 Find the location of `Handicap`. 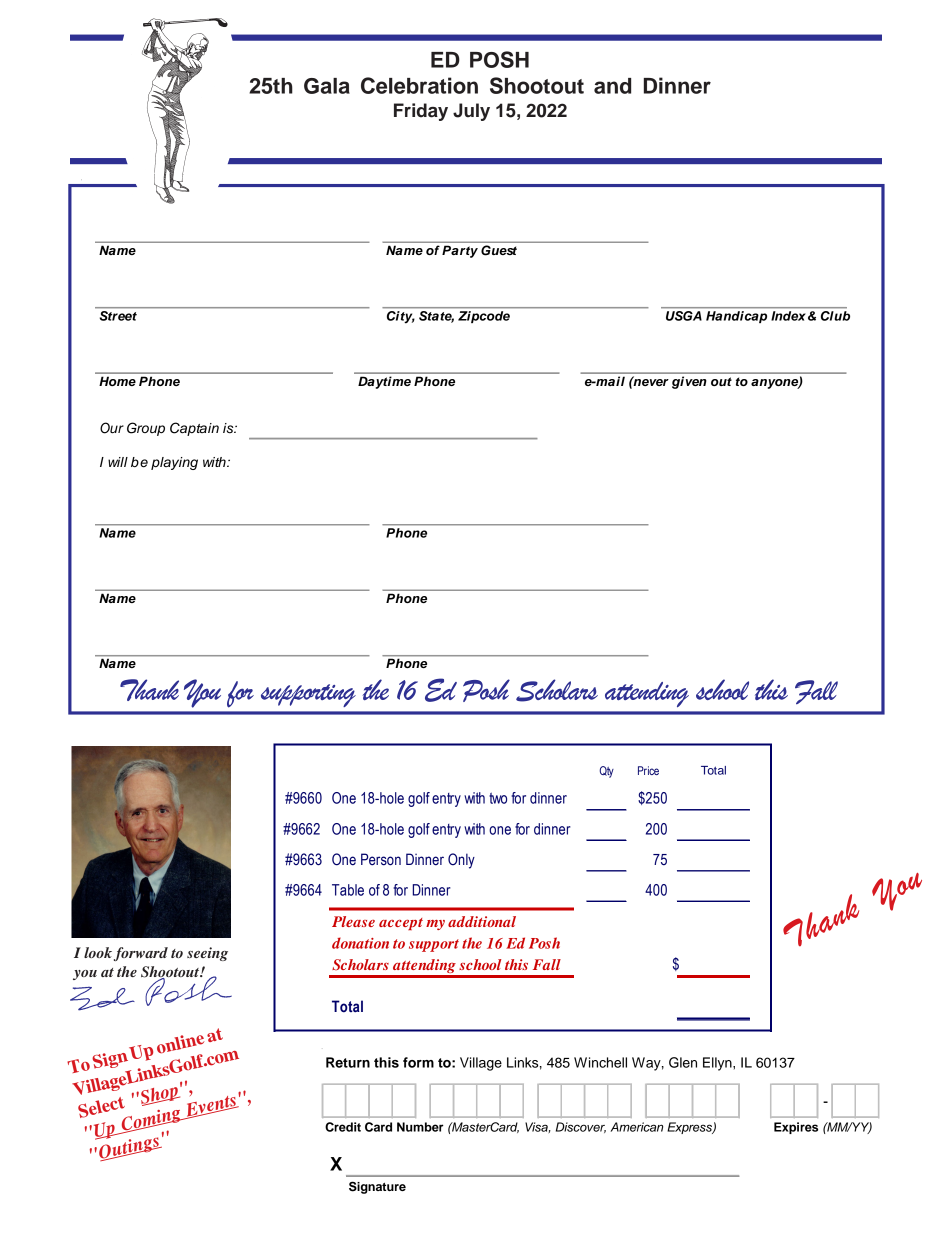

Handicap is located at coordinates (736, 317).
